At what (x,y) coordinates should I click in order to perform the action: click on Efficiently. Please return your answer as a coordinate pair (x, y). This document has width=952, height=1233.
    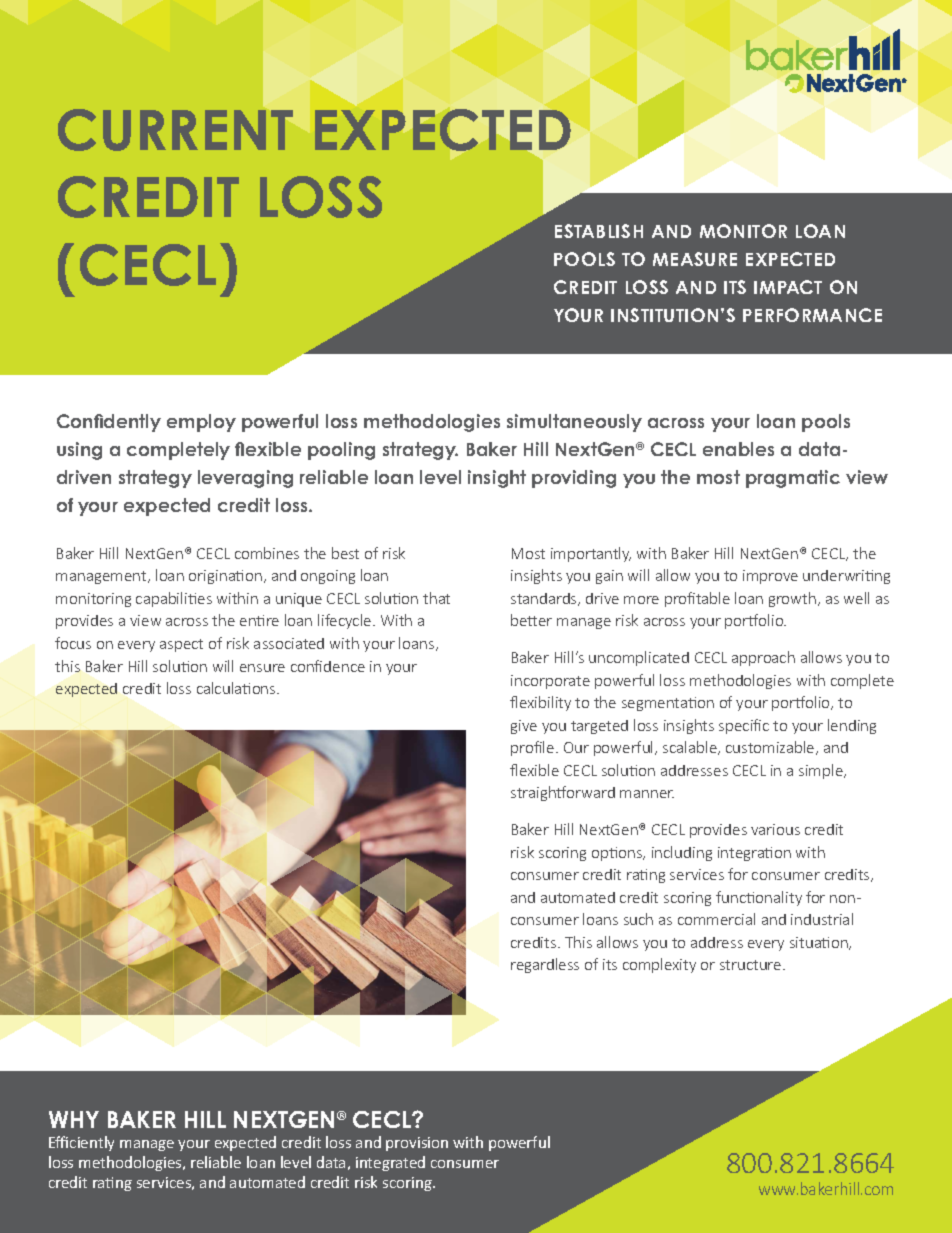
    Looking at the image, I should click on (81, 1143).
